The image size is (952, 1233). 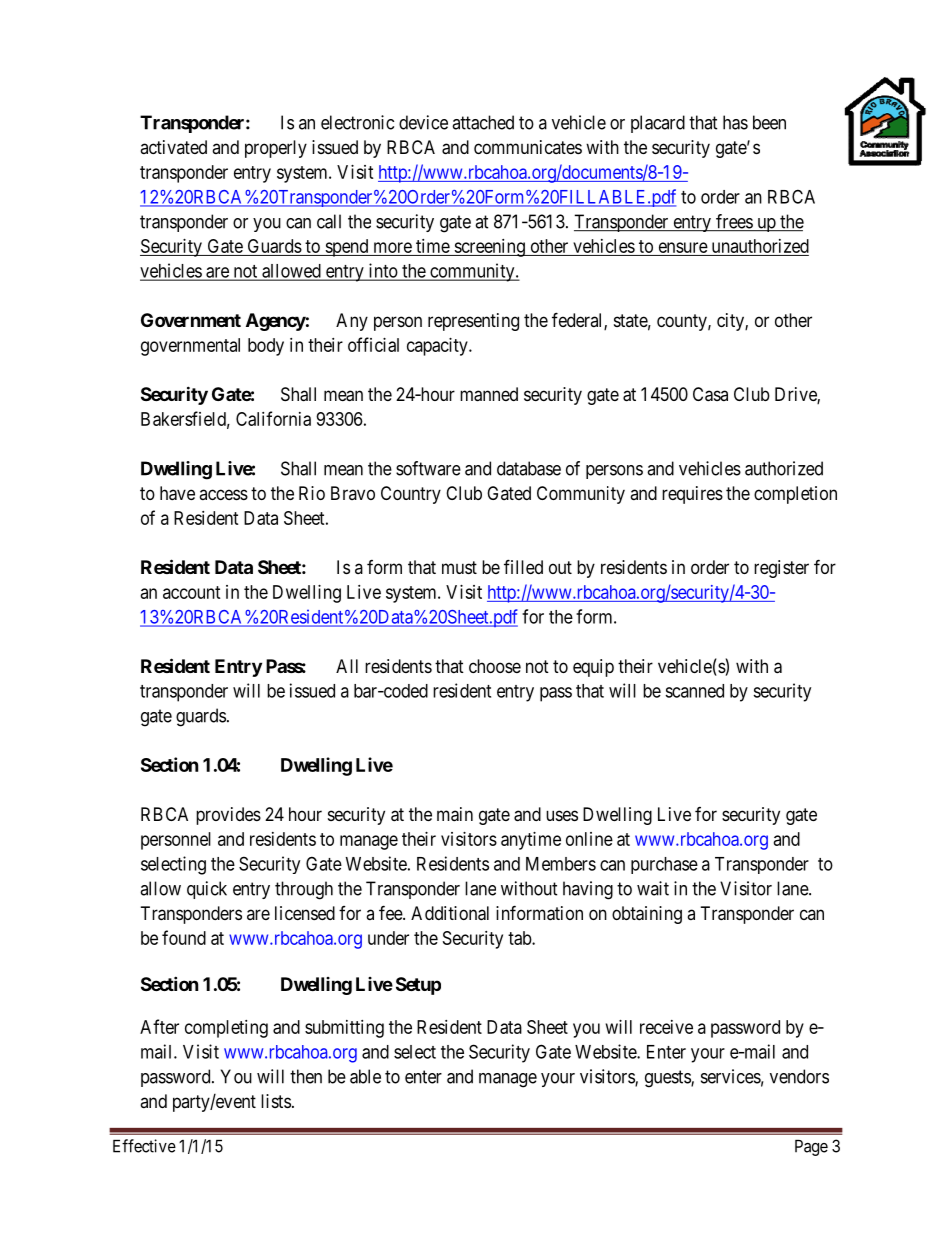 What do you see at coordinates (428, 468) in the screenshot?
I see `software` at bounding box center [428, 468].
